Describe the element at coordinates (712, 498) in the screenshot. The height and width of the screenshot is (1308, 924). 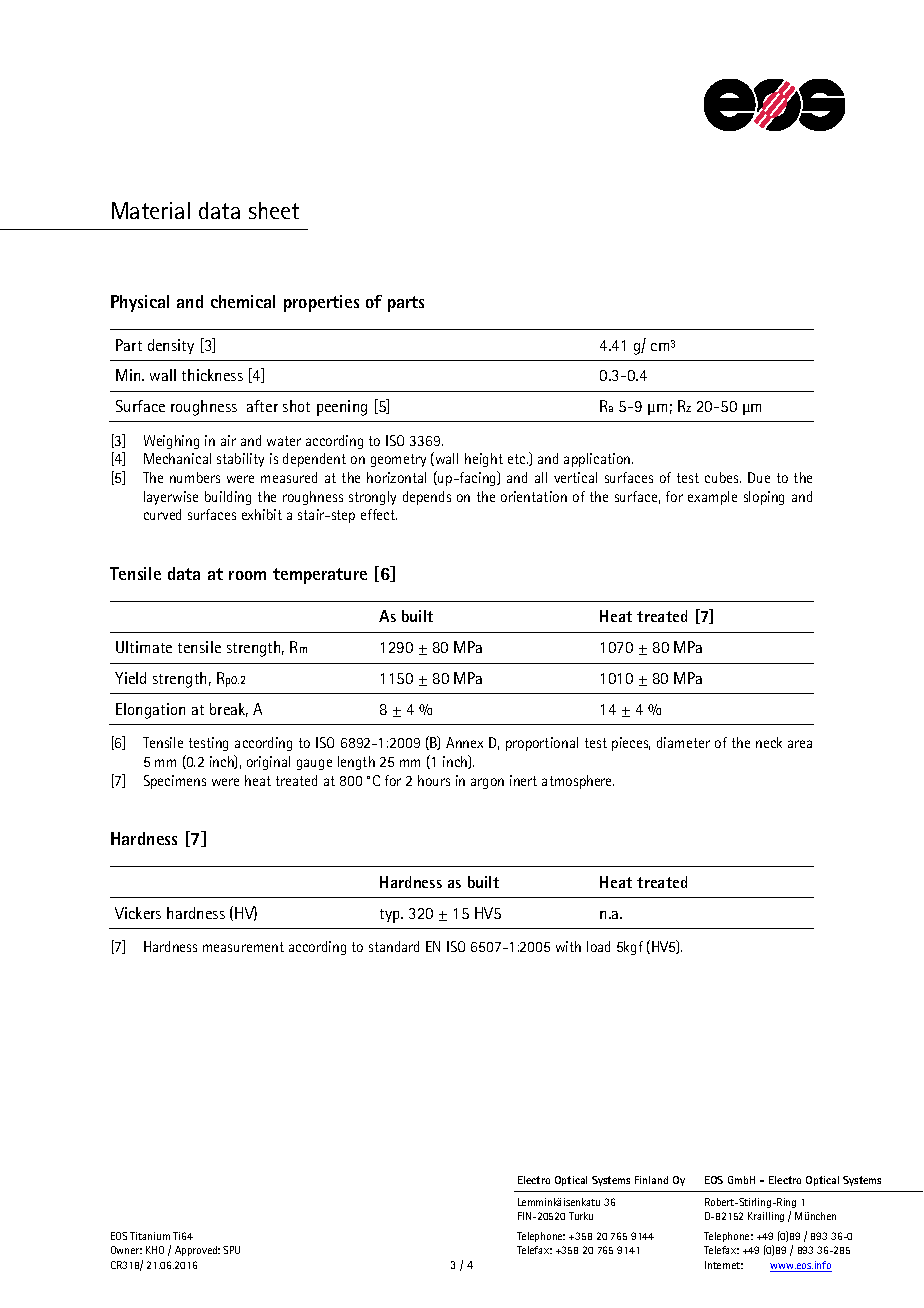
I see `example` at that location.
